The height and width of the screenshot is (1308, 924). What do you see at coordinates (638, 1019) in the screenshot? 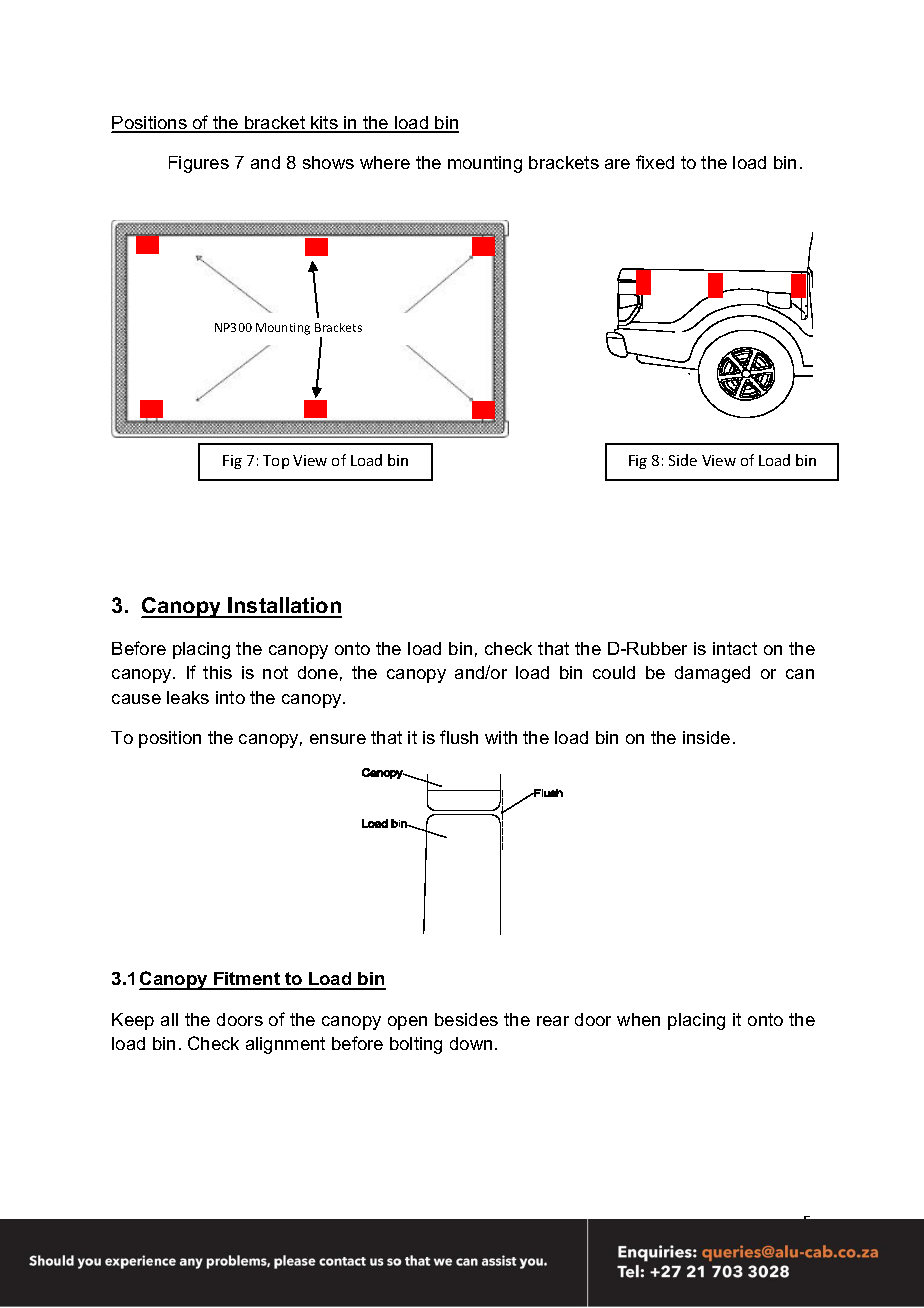
I see `when` at bounding box center [638, 1019].
